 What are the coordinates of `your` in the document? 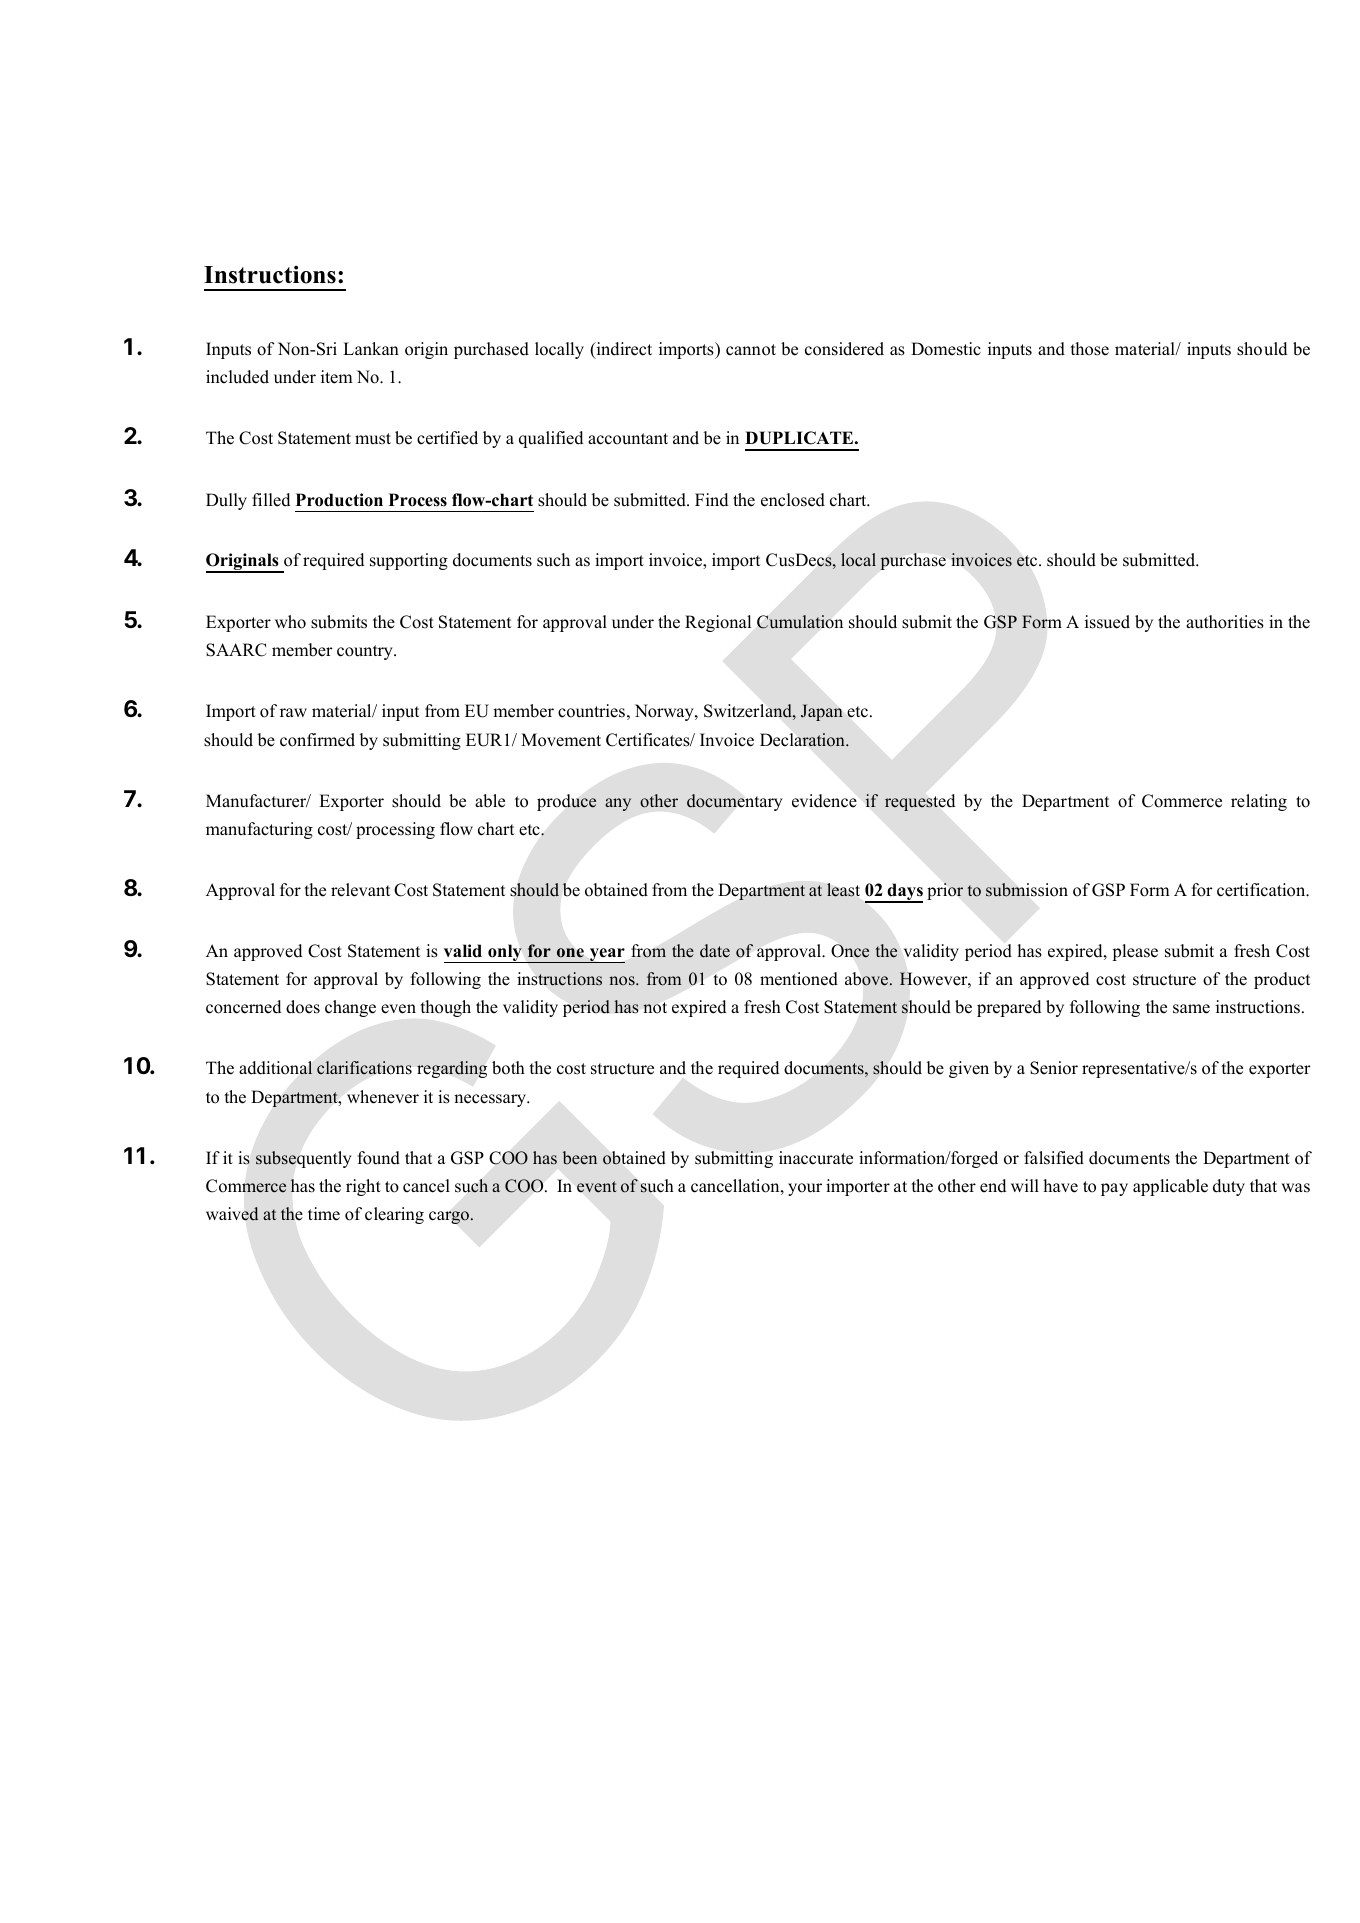 It's located at (805, 1189).
